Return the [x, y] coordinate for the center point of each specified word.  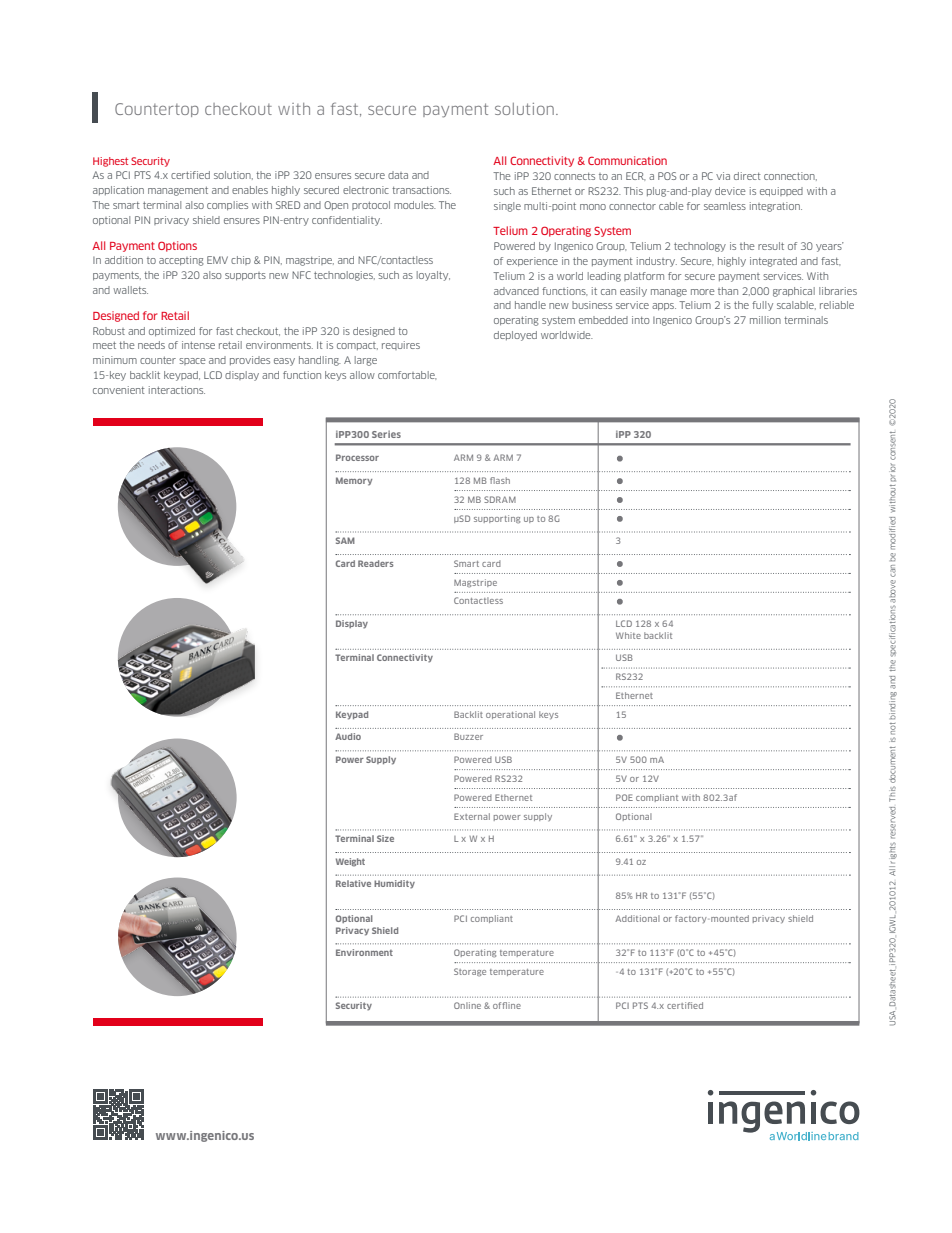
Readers [376, 563]
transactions [421, 190]
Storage [470, 972]
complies [227, 205]
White [628, 635]
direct [747, 176]
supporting [497, 519]
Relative [353, 883]
